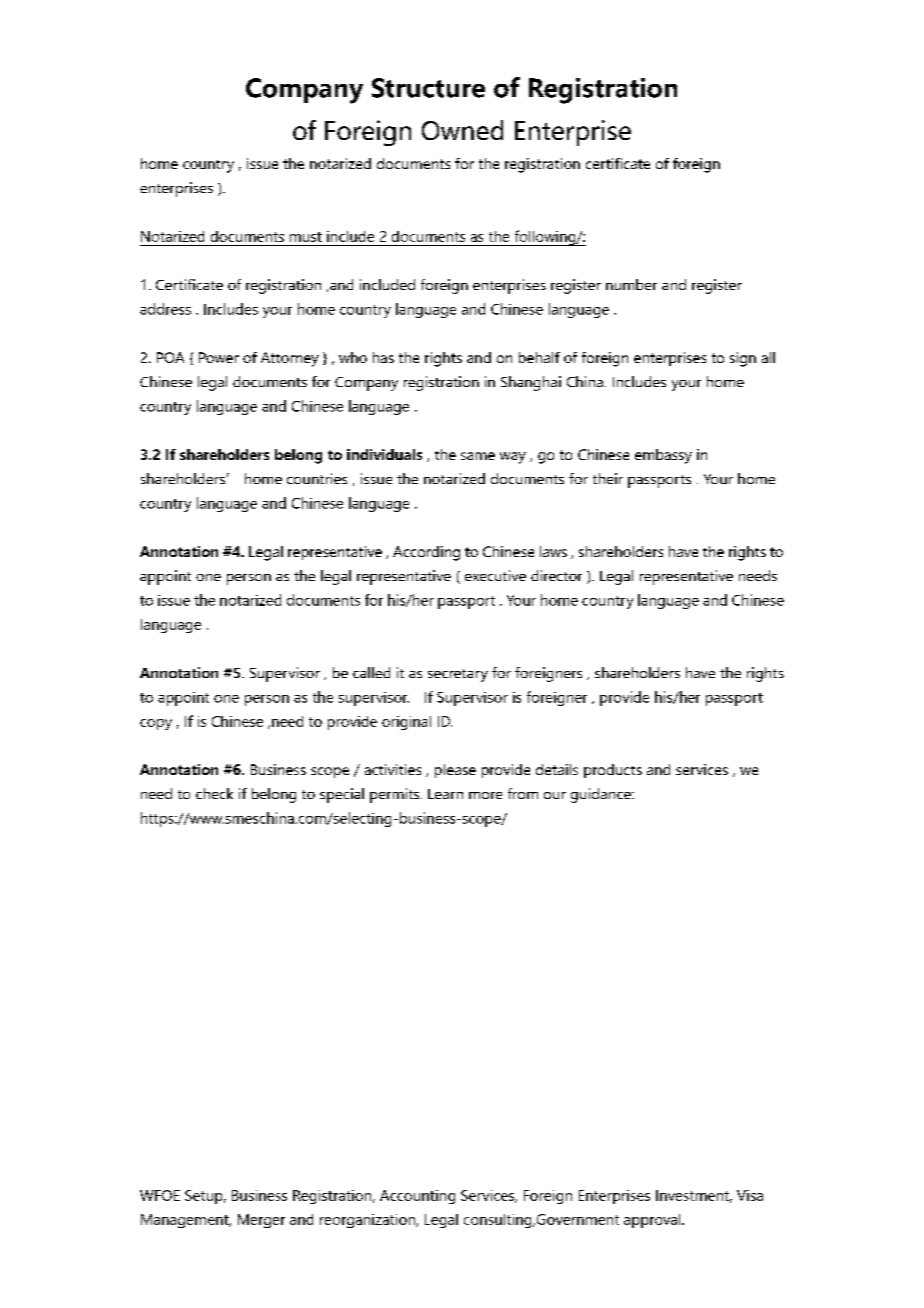 The width and height of the image is (924, 1308). I want to click on Merger, so click(261, 1221).
